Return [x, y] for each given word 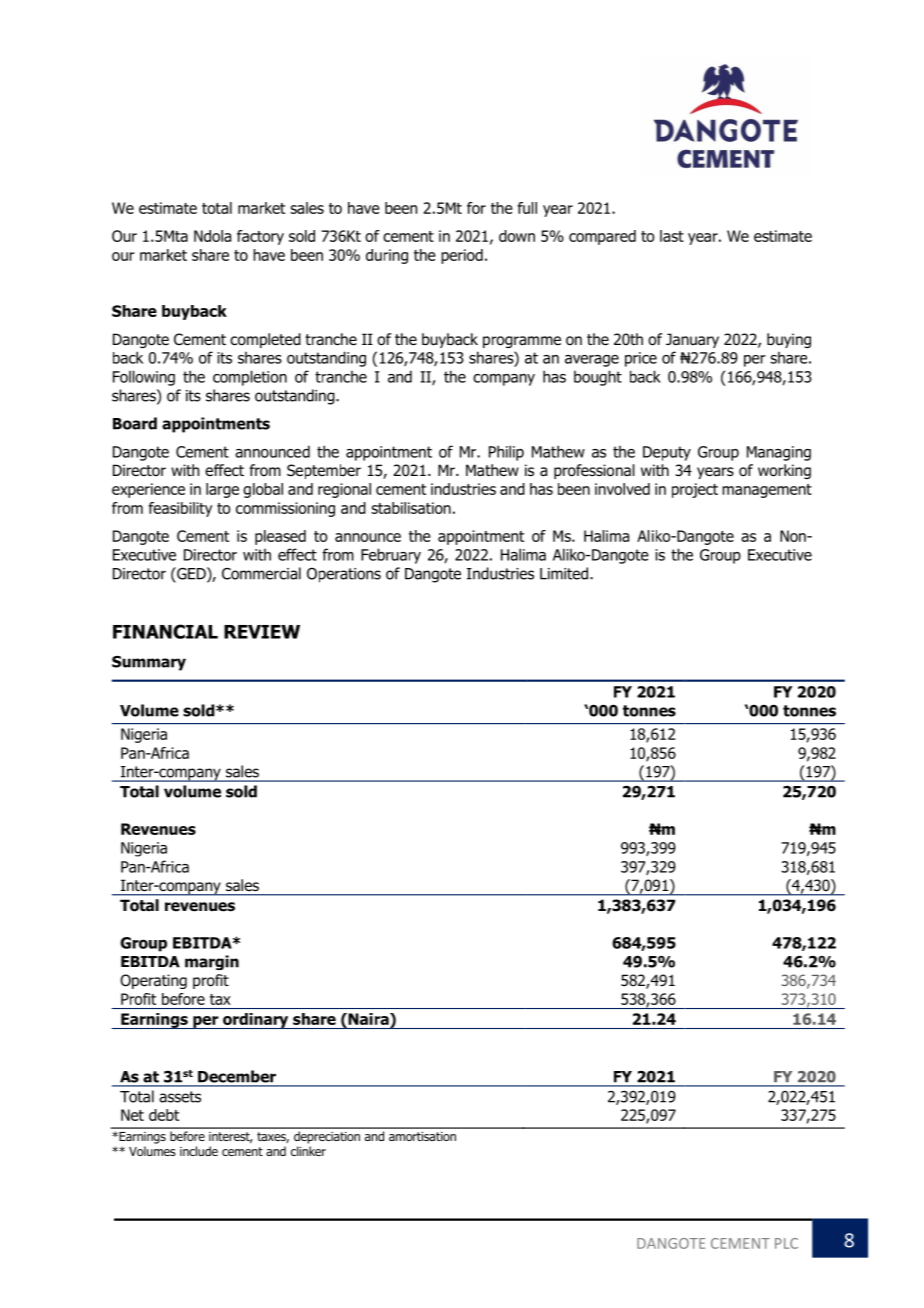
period [462, 256]
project [695, 490]
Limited [564, 573]
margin [212, 962]
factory [260, 237]
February [391, 556]
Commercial [261, 573]
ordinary [256, 1021]
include [199, 1151]
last [672, 236]
